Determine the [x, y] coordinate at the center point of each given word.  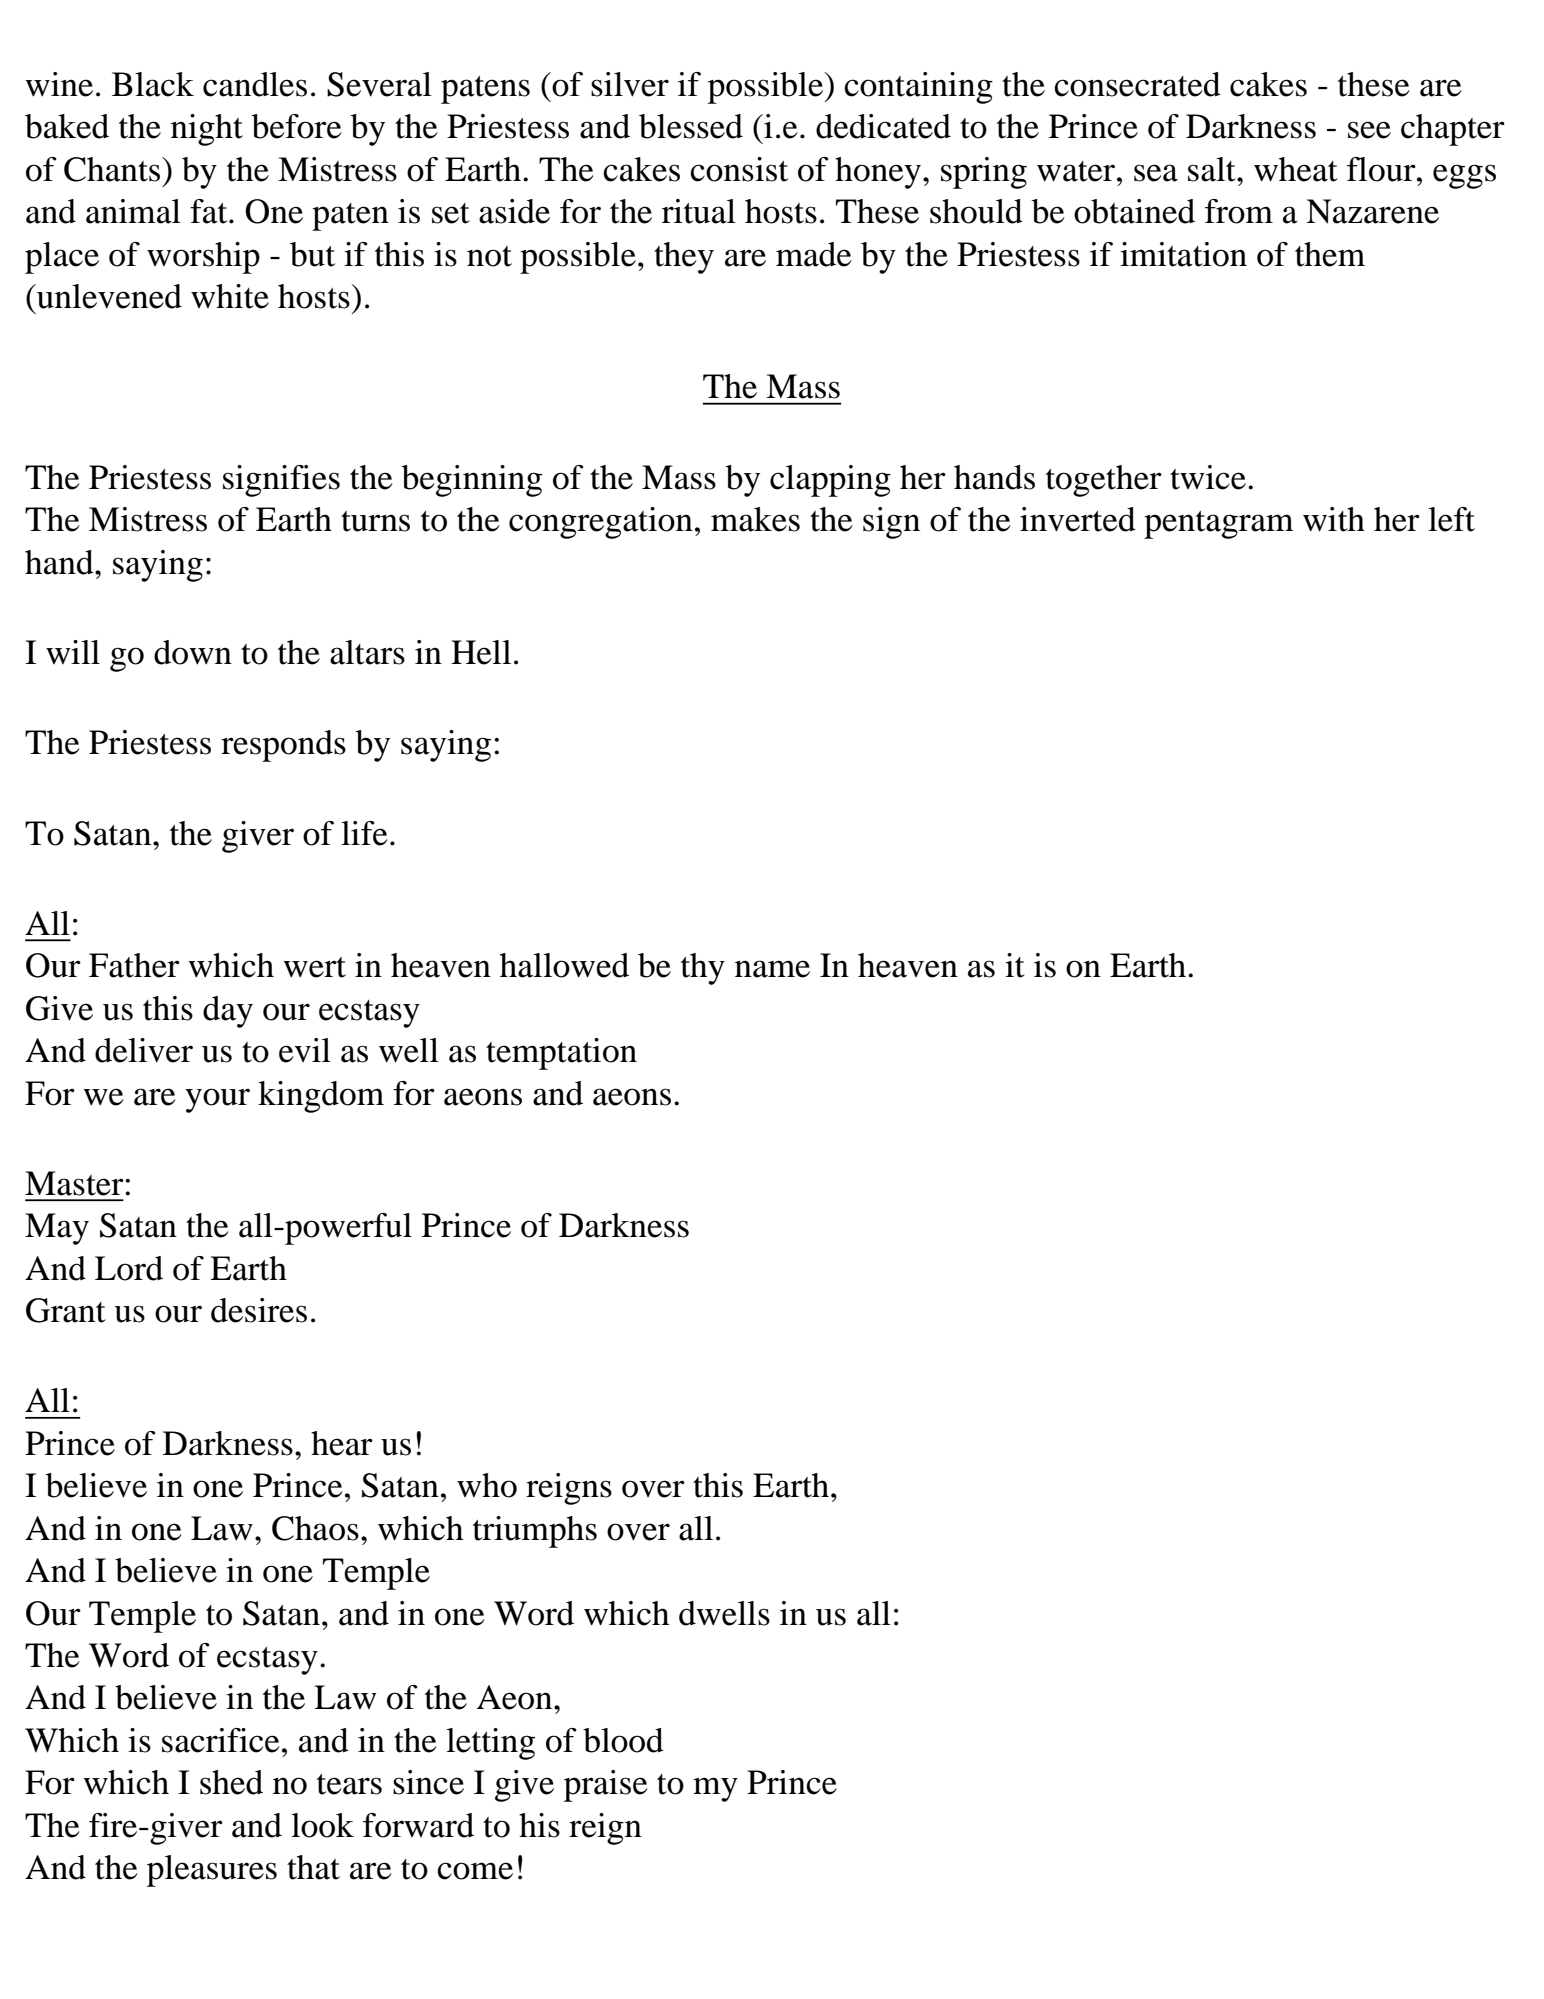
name [772, 969]
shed [231, 1782]
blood [623, 1740]
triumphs [535, 1532]
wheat [1296, 169]
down [193, 652]
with [1334, 519]
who [487, 1485]
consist [739, 169]
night [207, 130]
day [228, 1012]
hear [342, 1443]
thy [703, 969]
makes [755, 519]
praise [606, 1786]
